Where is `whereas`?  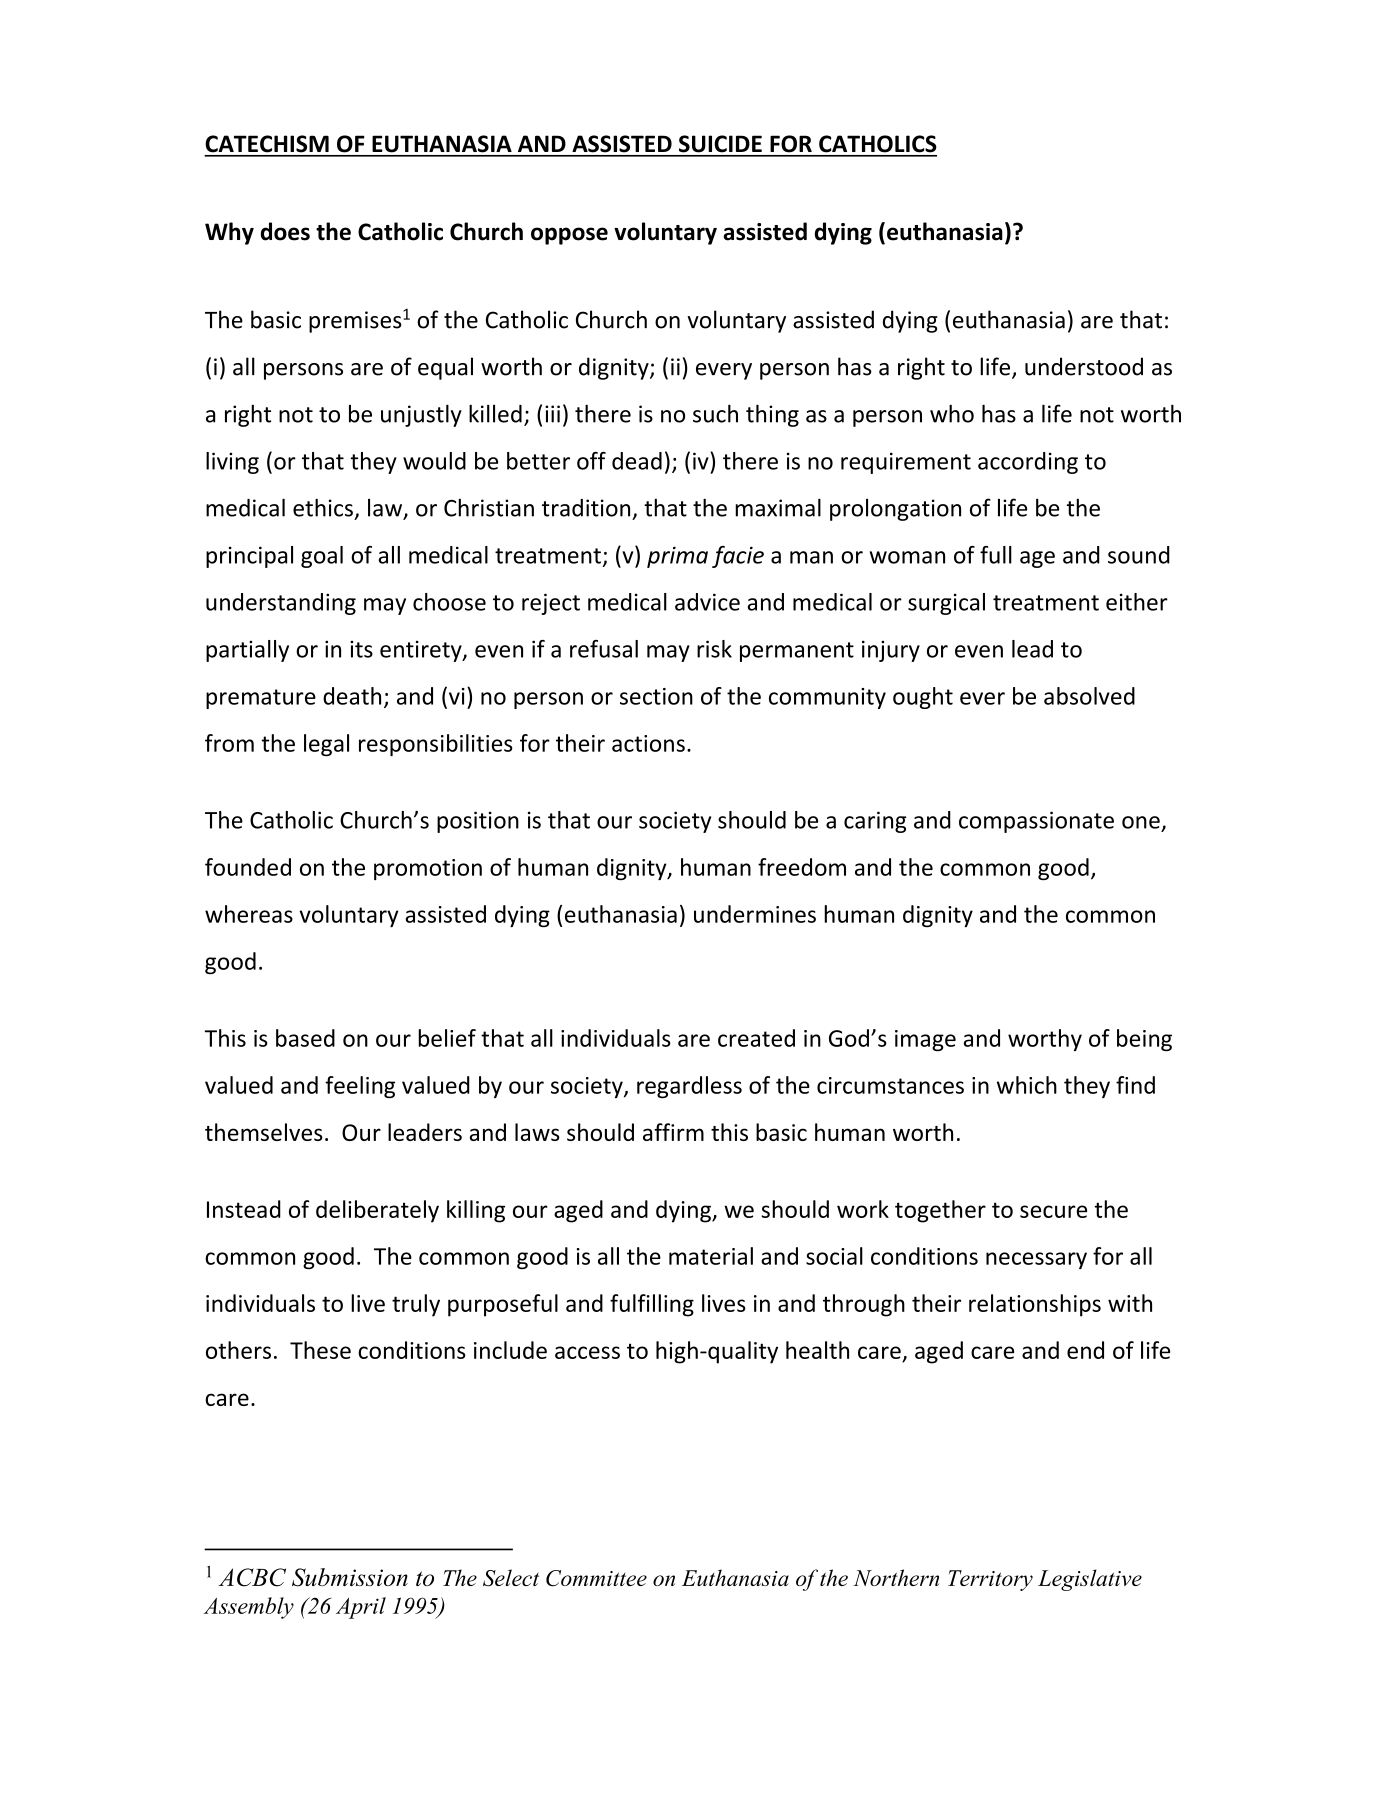
whereas is located at coordinates (249, 914).
